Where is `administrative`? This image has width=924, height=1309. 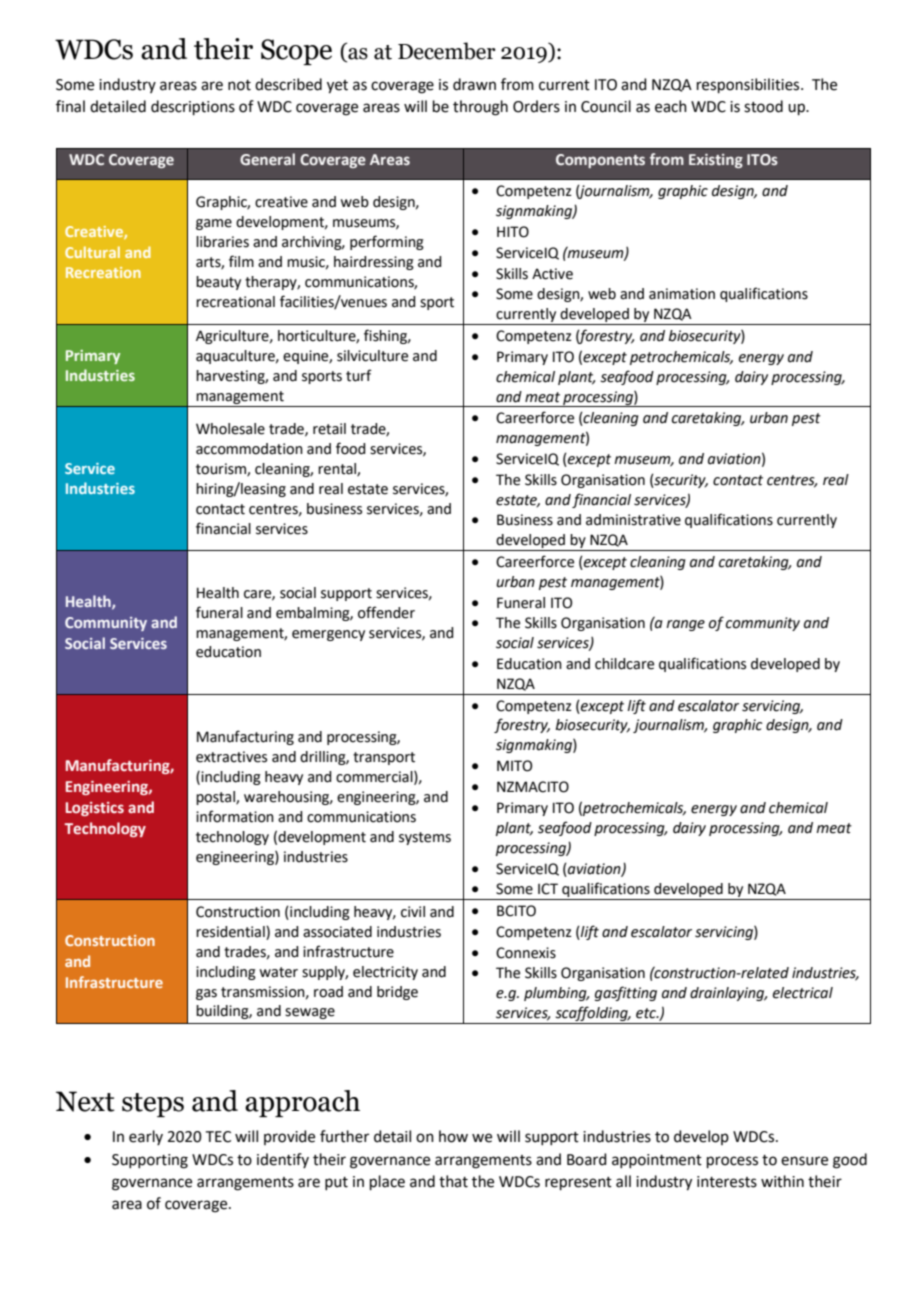
administrative is located at coordinates (633, 520).
